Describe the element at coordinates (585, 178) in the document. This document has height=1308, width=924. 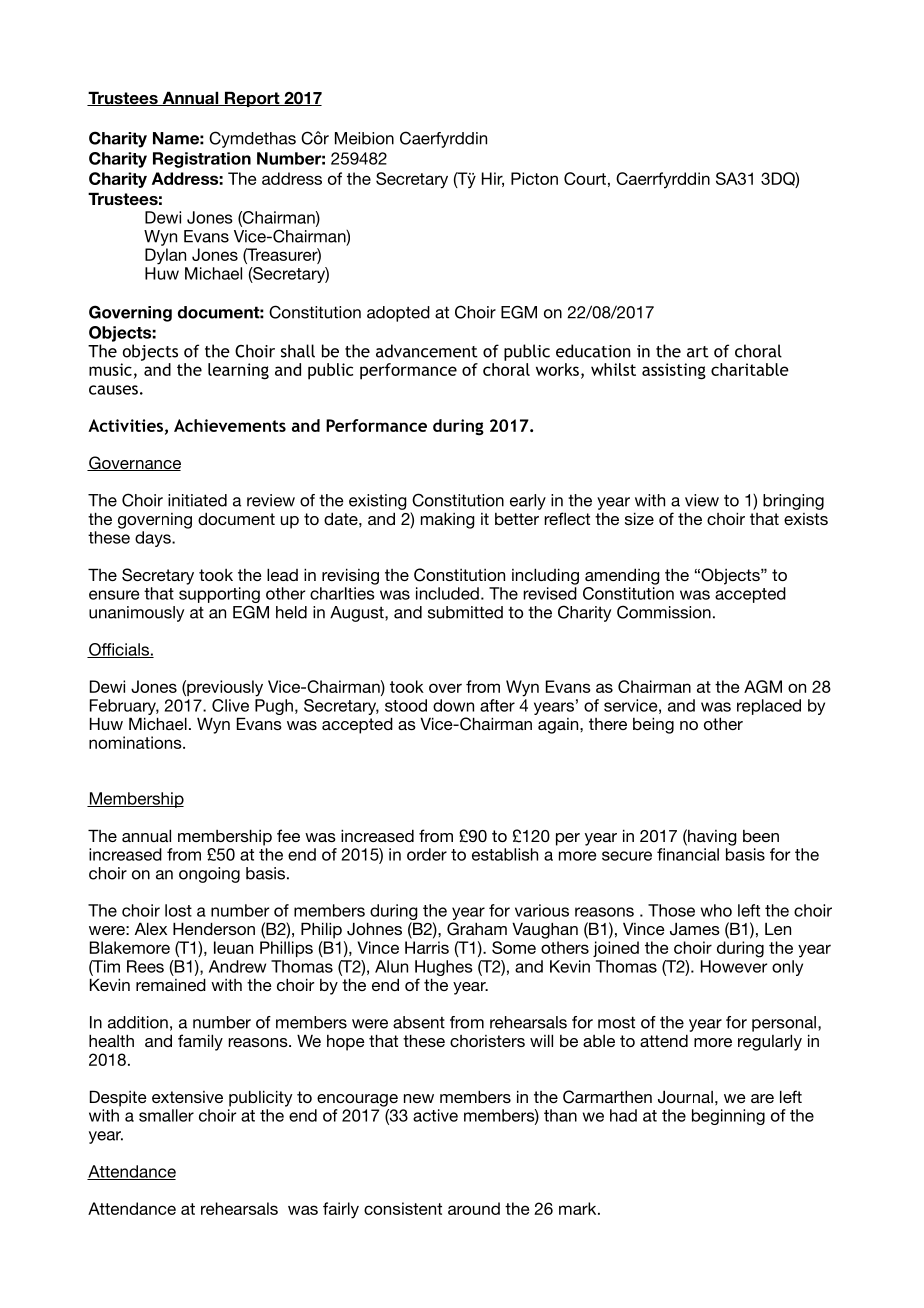
I see `Court` at that location.
